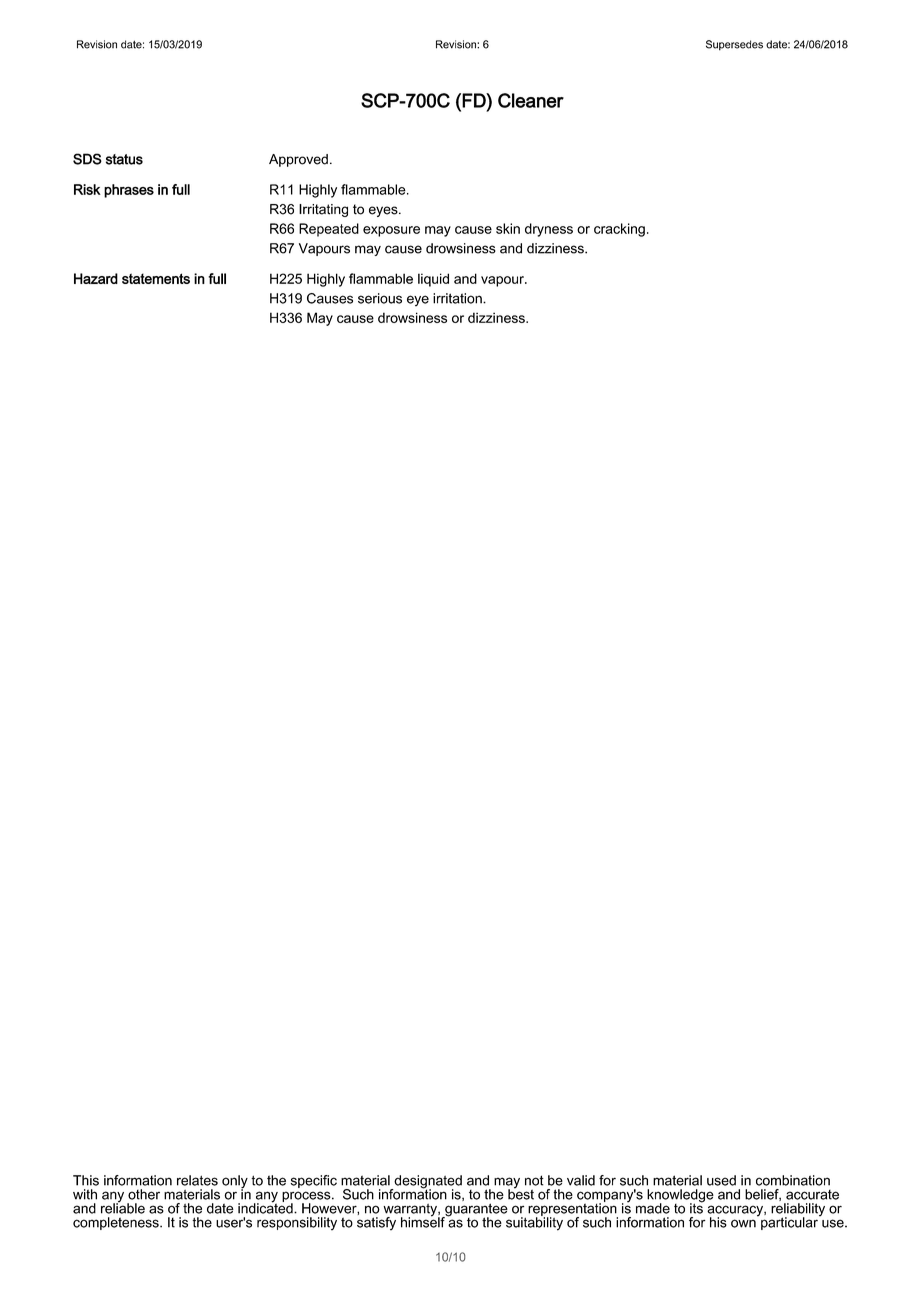 This page has width=924, height=1308. Describe the element at coordinates (124, 159) in the page. I see `status` at that location.
